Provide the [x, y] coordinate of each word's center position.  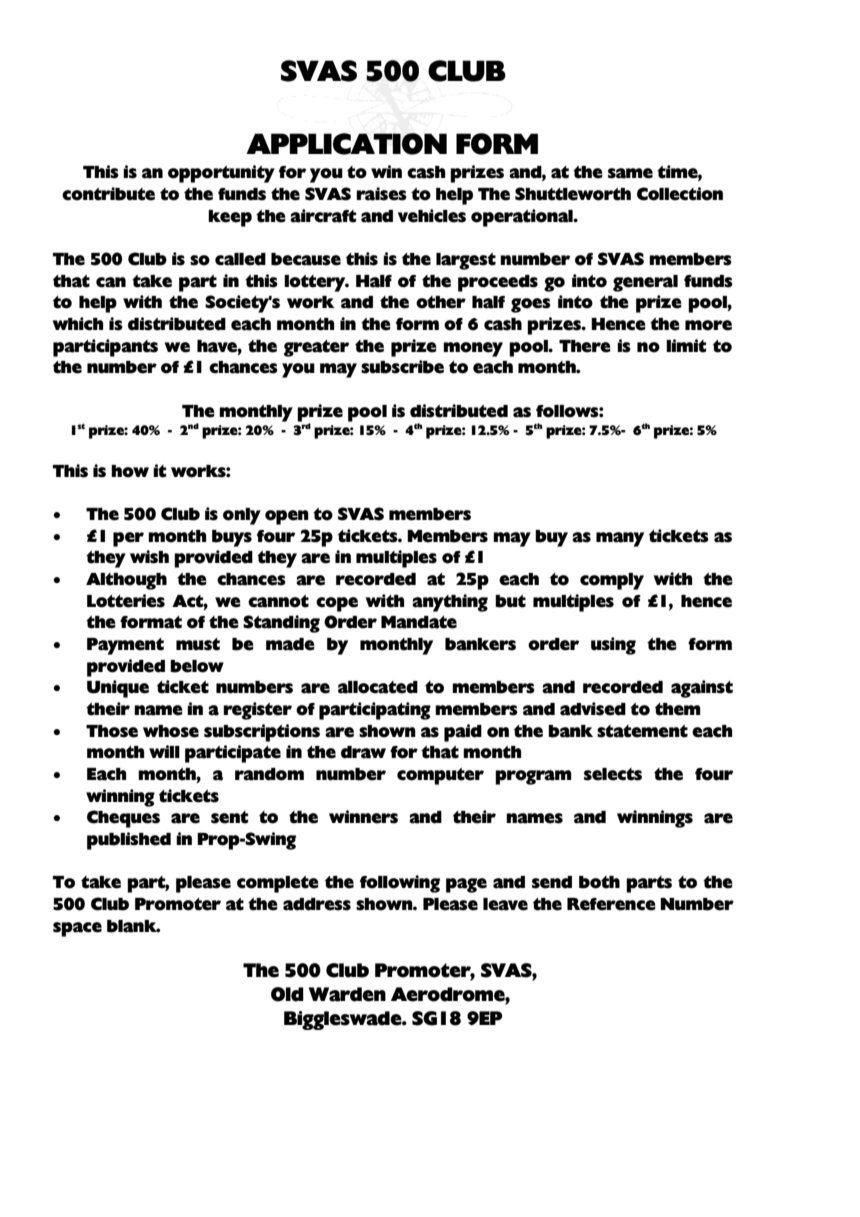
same [630, 173]
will [164, 751]
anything [450, 603]
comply [612, 581]
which [78, 324]
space [77, 929]
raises [381, 194]
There [585, 346]
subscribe [402, 367]
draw [363, 752]
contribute [108, 194]
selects [613, 774]
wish [149, 557]
